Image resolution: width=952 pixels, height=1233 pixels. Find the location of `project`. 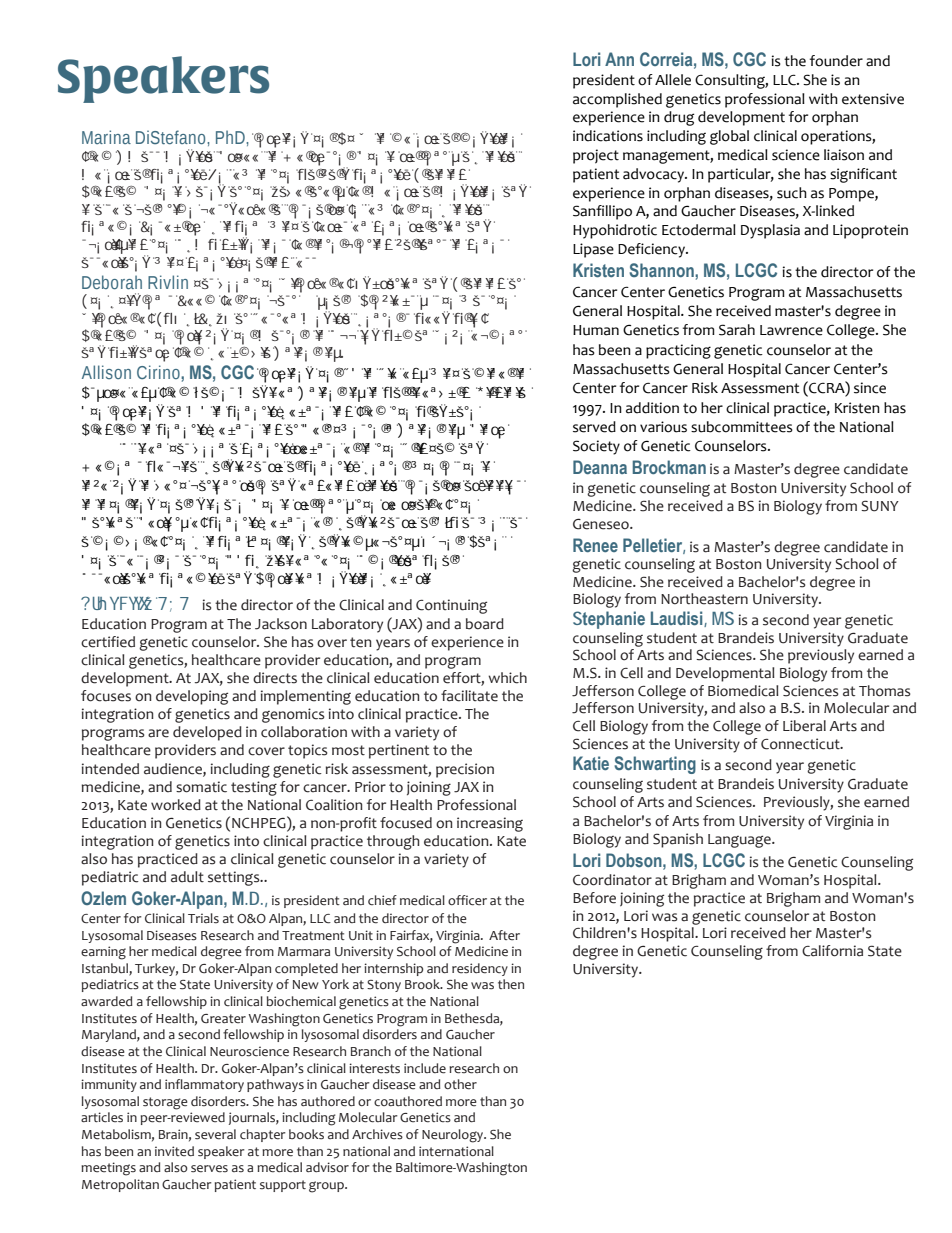

project is located at coordinates (596, 156).
